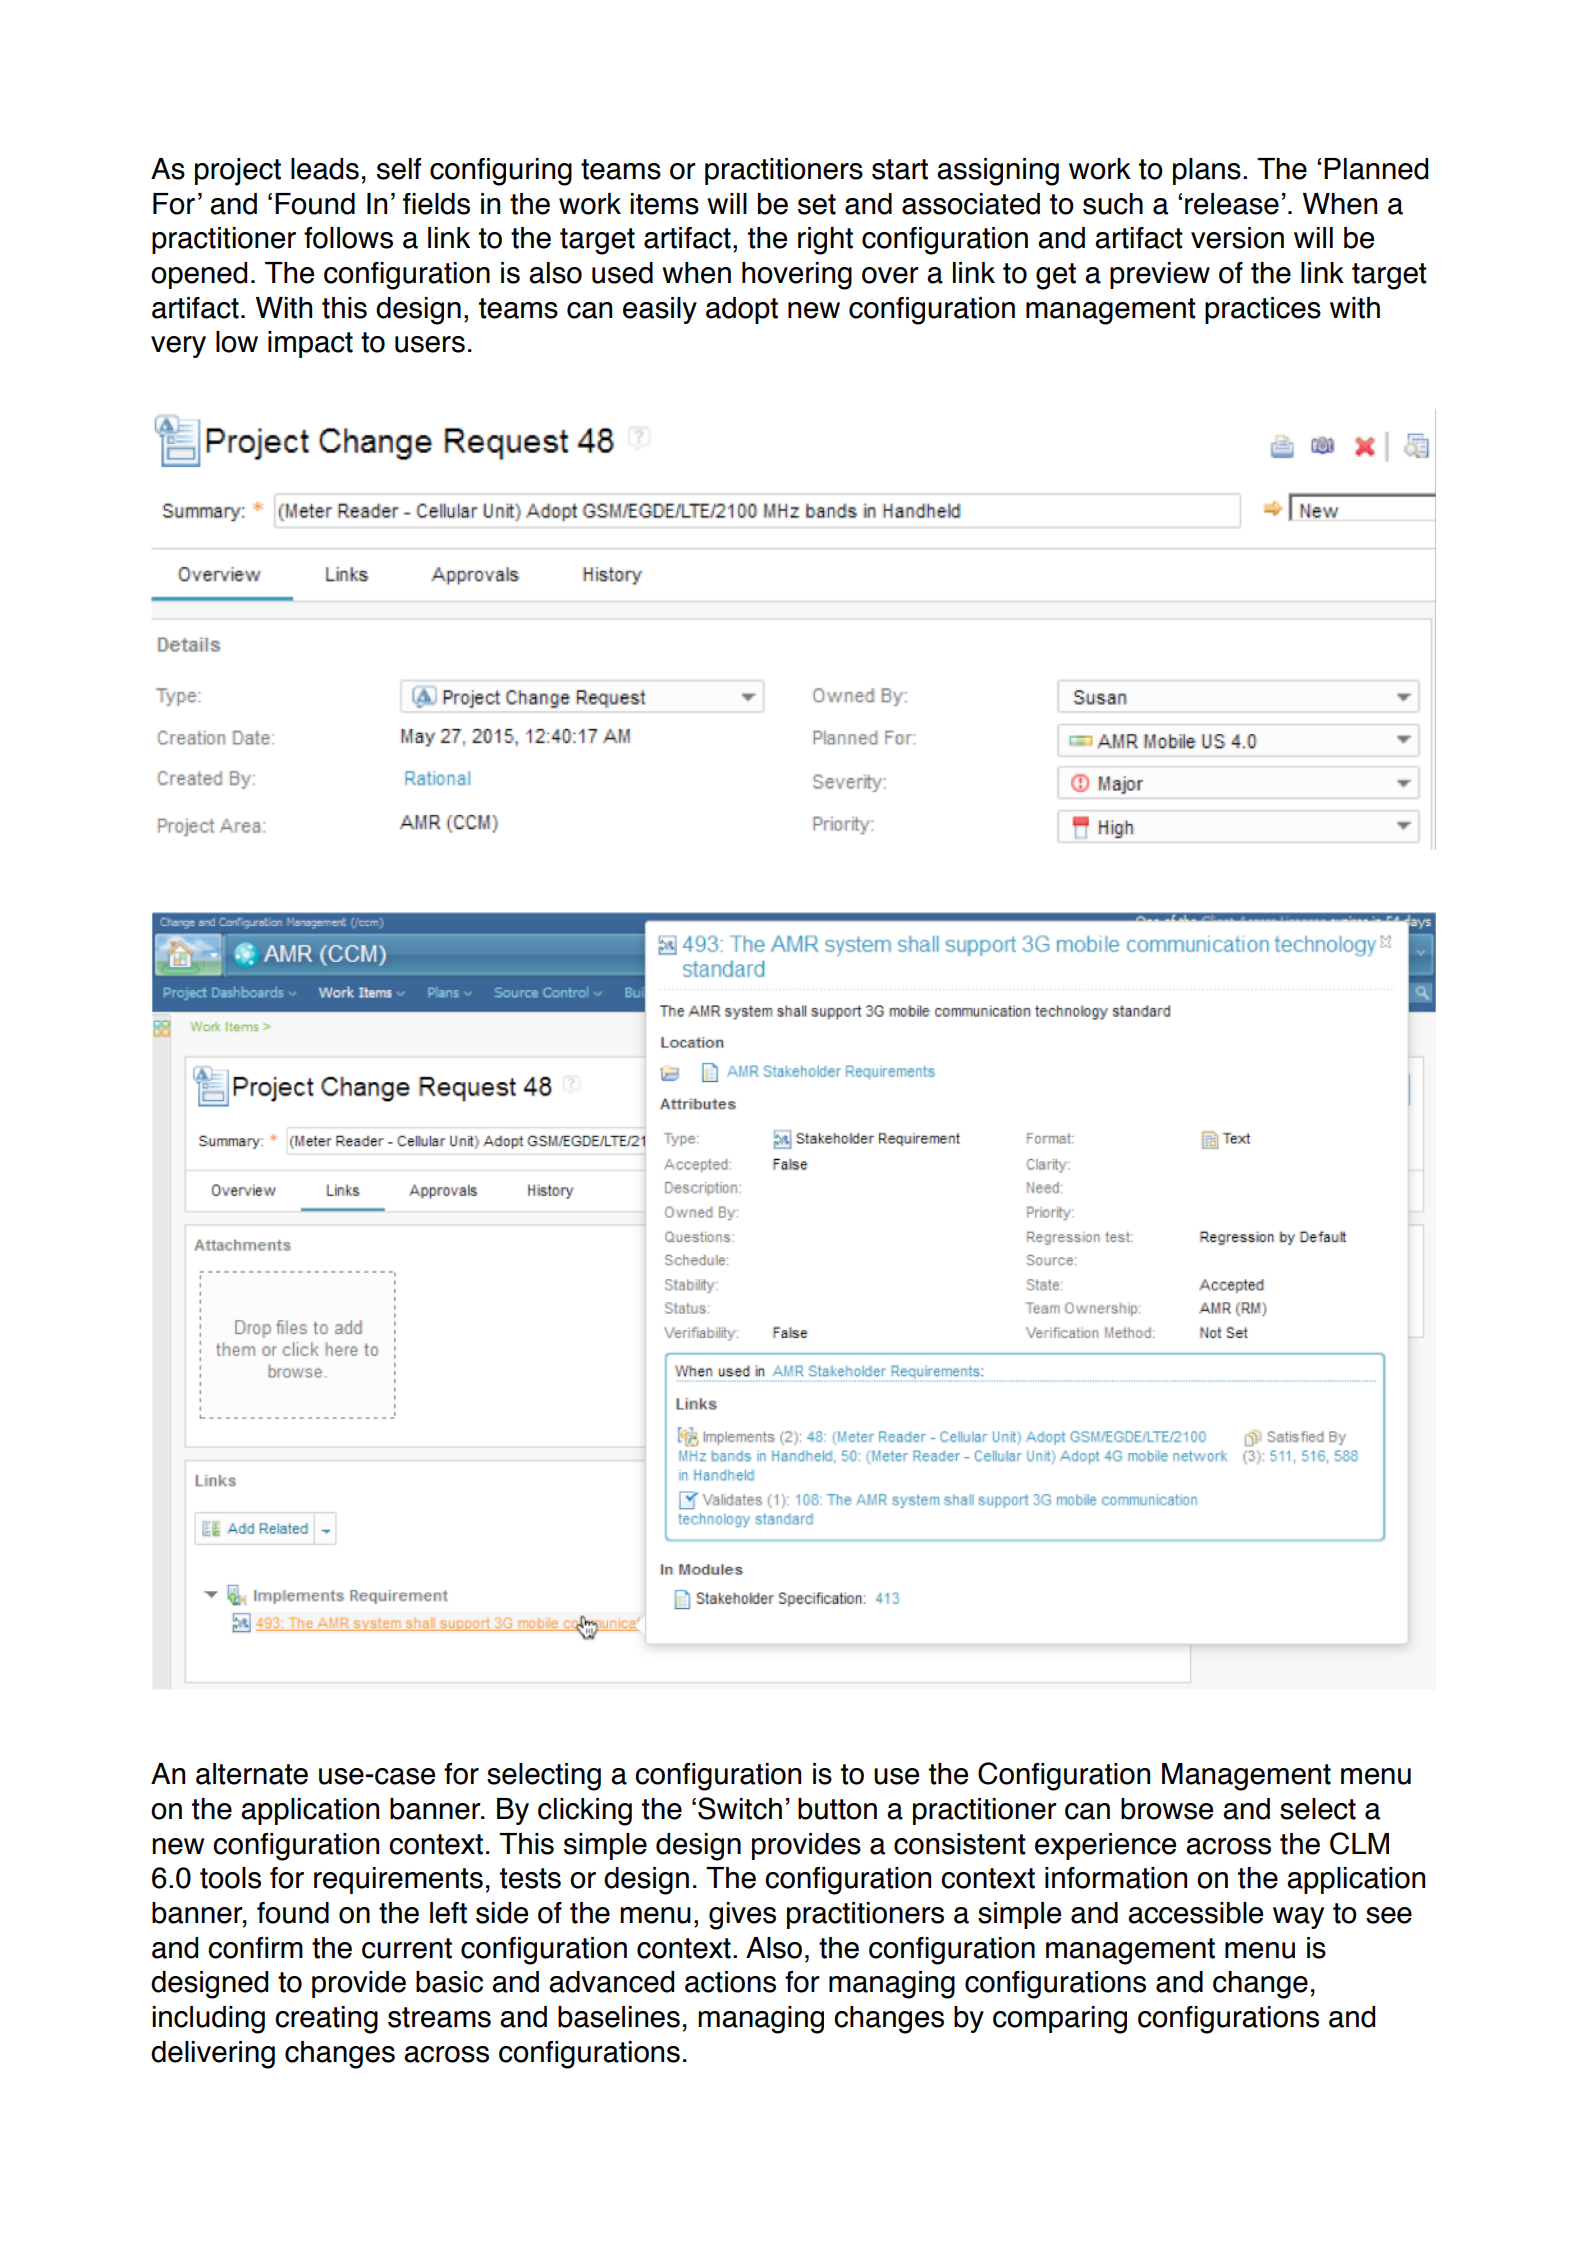 Image resolution: width=1587 pixels, height=2245 pixels. Describe the element at coordinates (1237, 238) in the screenshot. I see `version` at that location.
